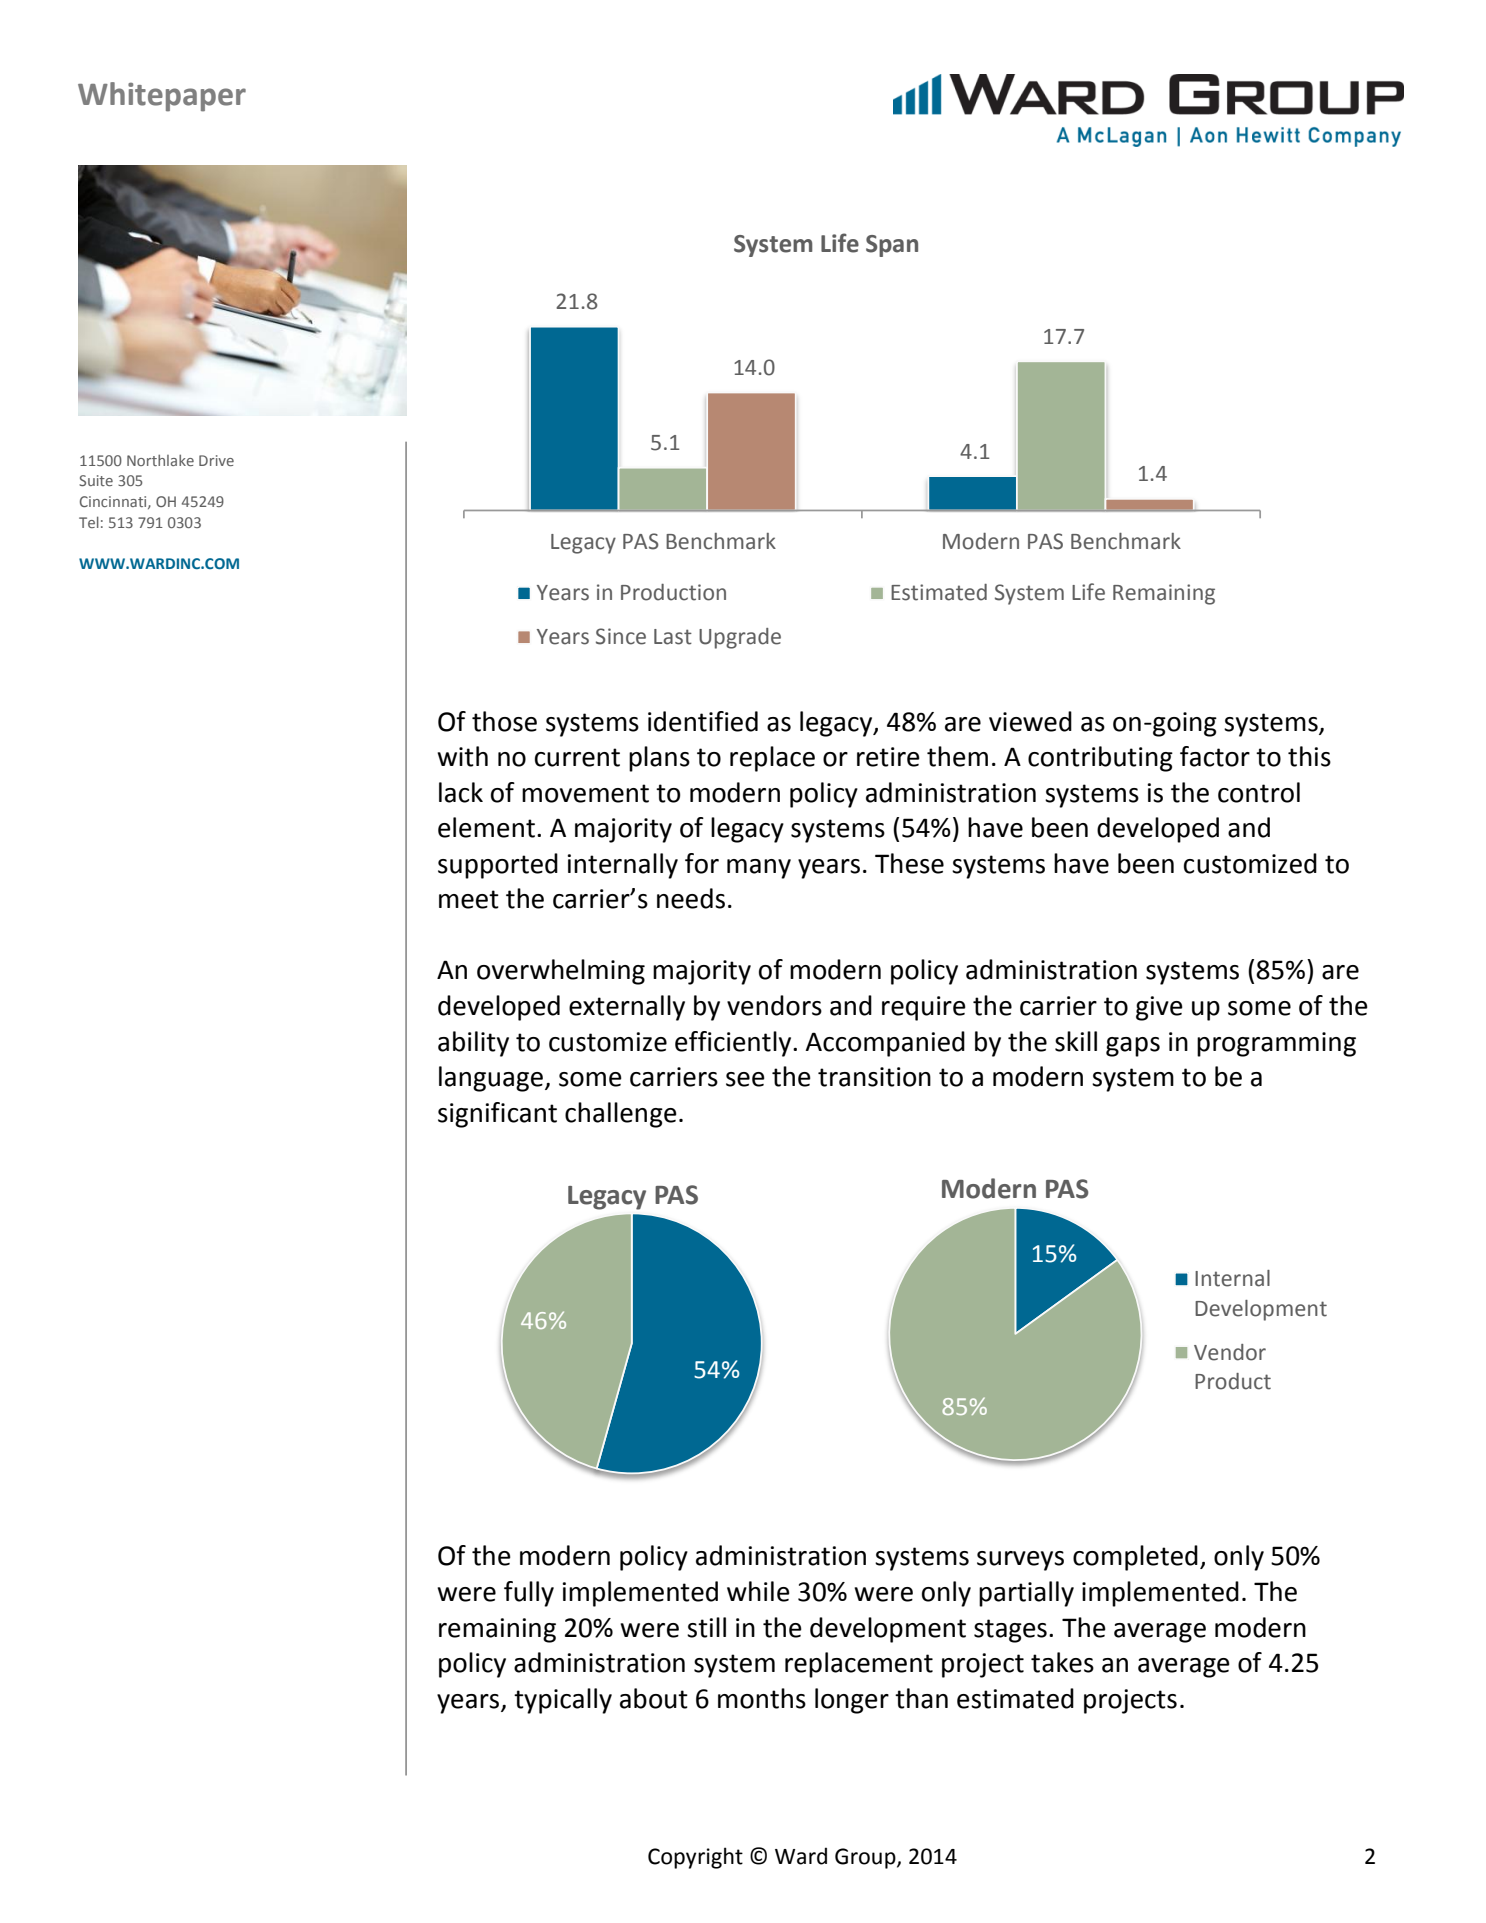 This screenshot has height=1923, width=1486. What do you see at coordinates (473, 1044) in the screenshot?
I see `ability` at bounding box center [473, 1044].
